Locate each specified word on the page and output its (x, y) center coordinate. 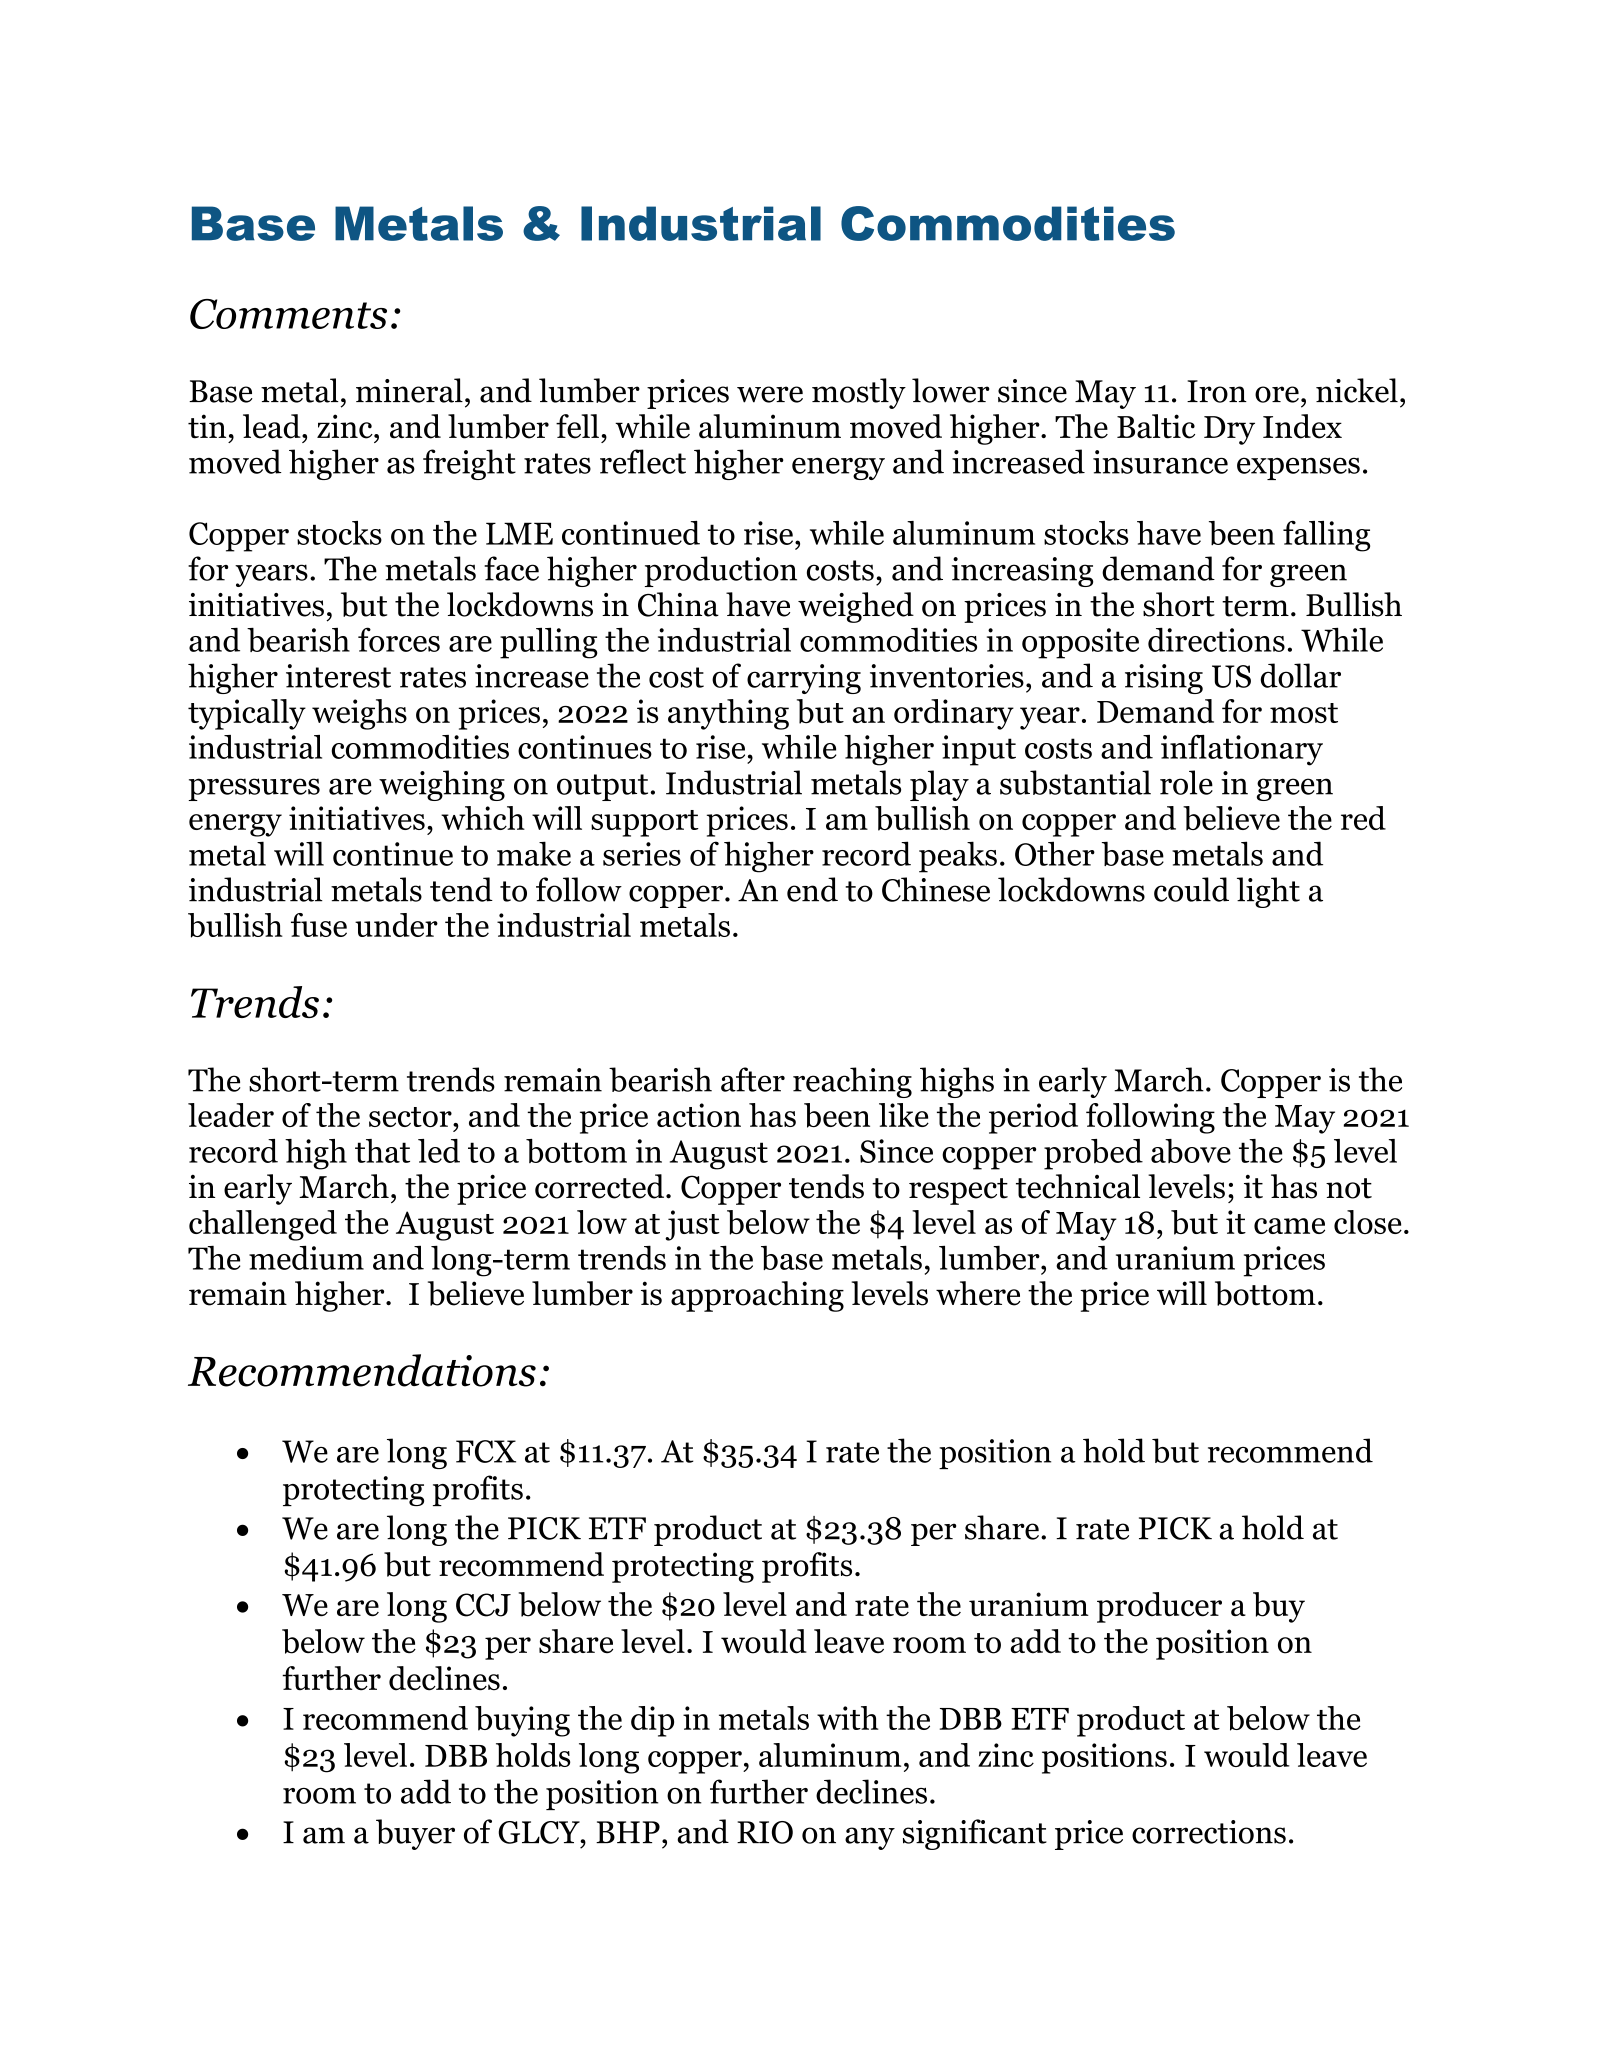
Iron (1217, 391)
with (848, 1718)
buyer (415, 1834)
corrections (1209, 1832)
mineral (409, 390)
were (770, 394)
